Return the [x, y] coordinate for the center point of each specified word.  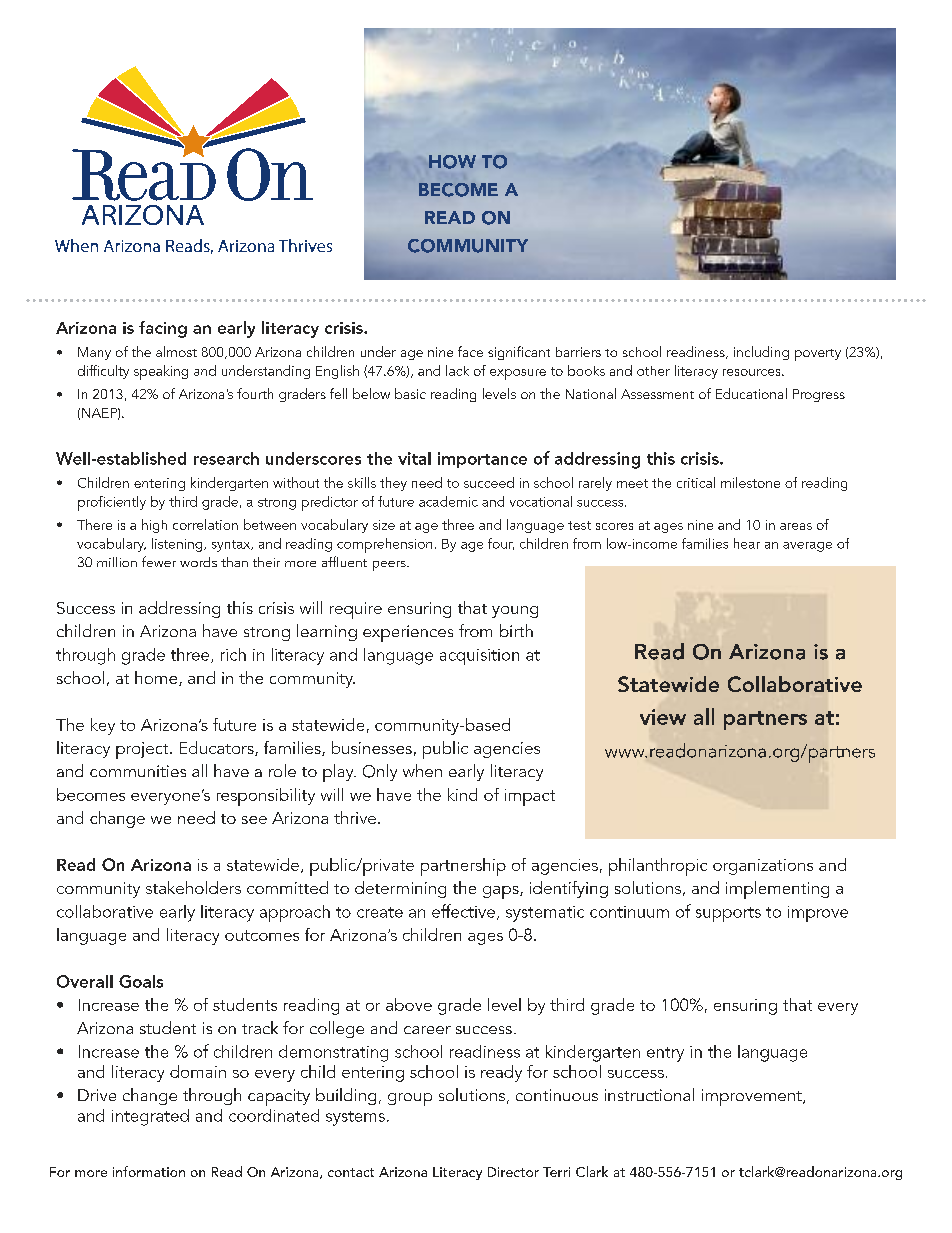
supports [728, 914]
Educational [751, 393]
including [761, 353]
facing [163, 329]
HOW [452, 162]
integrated [150, 1117]
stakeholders [193, 887]
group [410, 1099]
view [663, 717]
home [157, 678]
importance [482, 460]
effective [463, 911]
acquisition [479, 657]
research [226, 458]
